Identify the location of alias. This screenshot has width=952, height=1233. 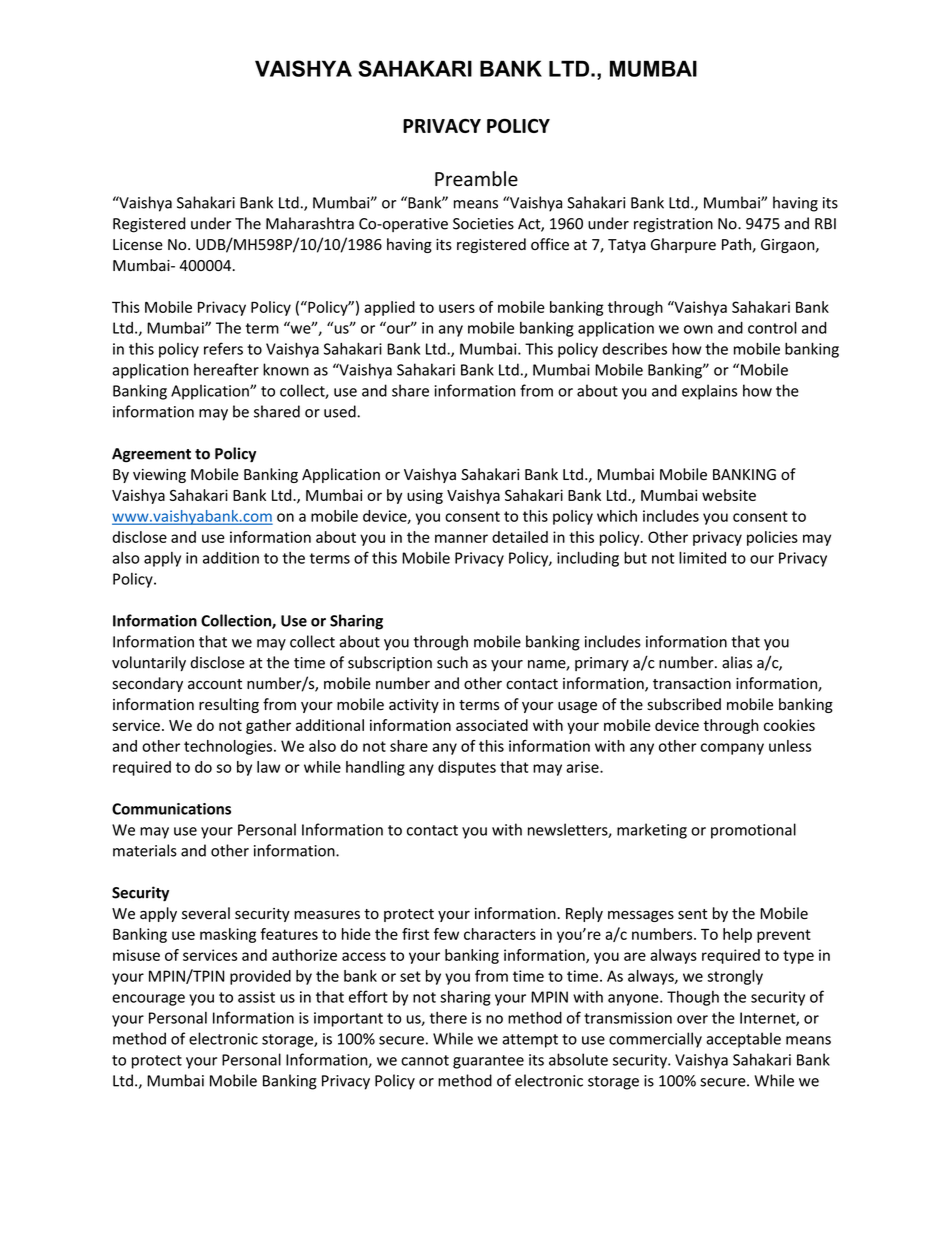
(737, 662).
